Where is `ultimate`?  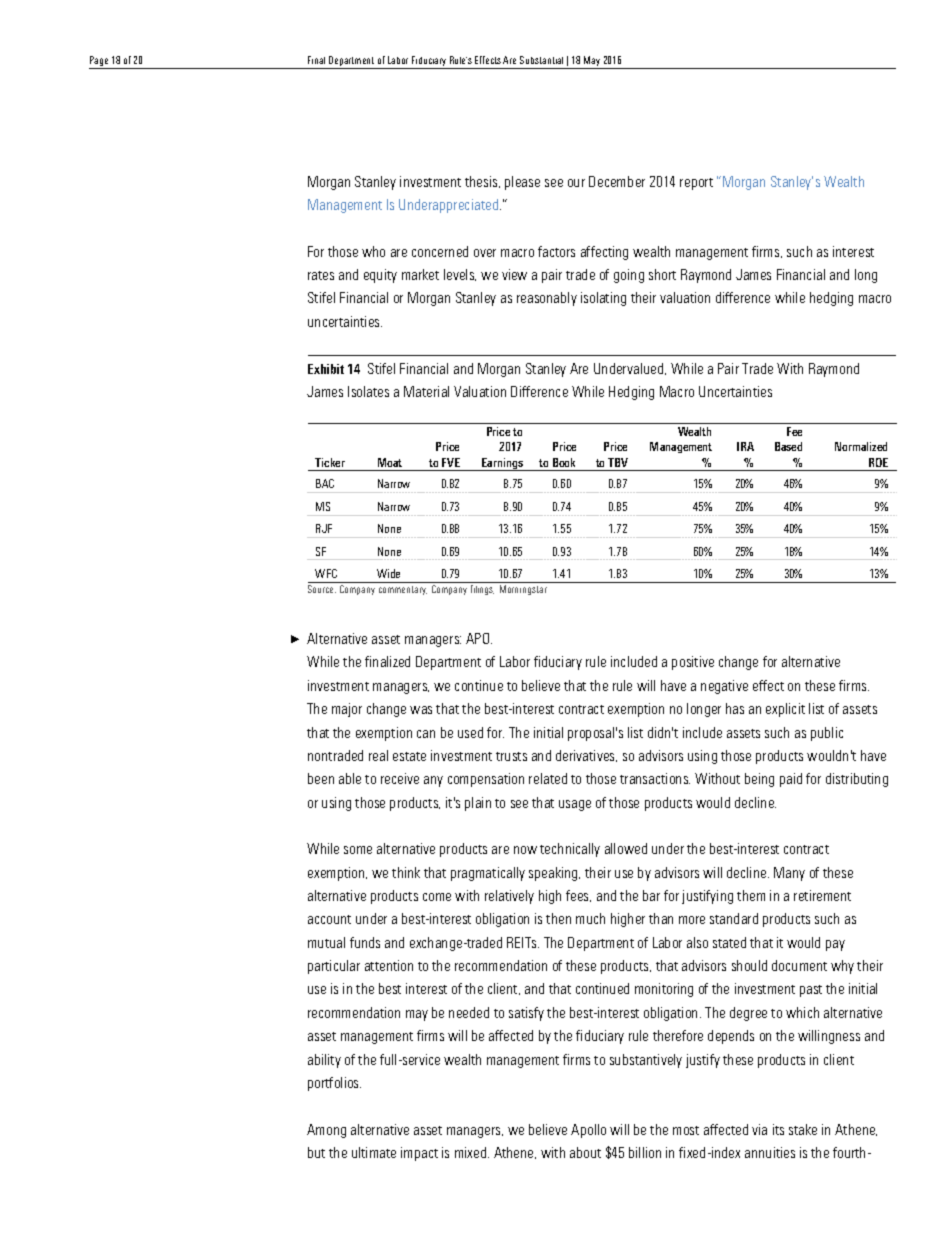
ultimate is located at coordinates (374, 1152).
